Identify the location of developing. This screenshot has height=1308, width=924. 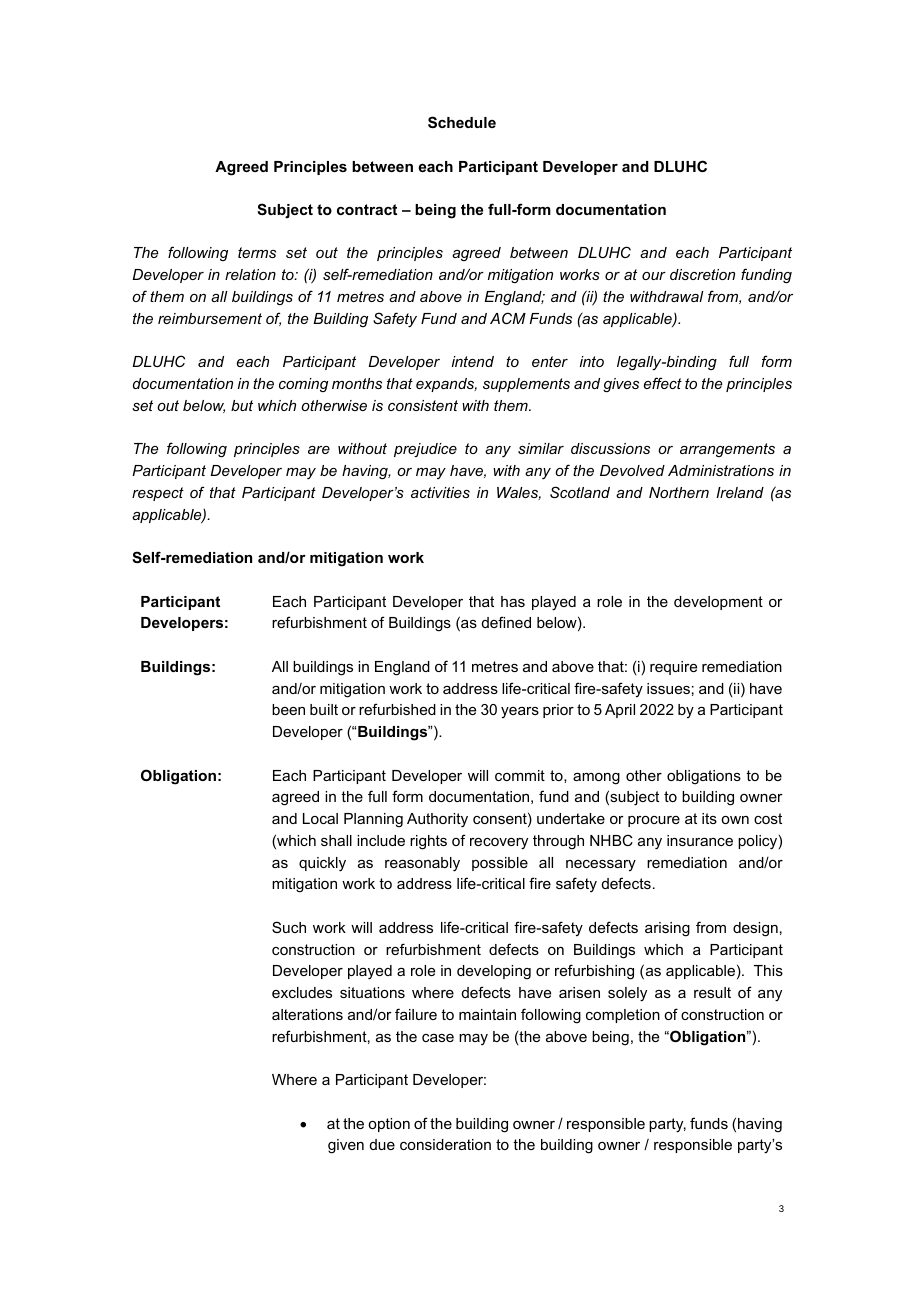
(494, 972).
